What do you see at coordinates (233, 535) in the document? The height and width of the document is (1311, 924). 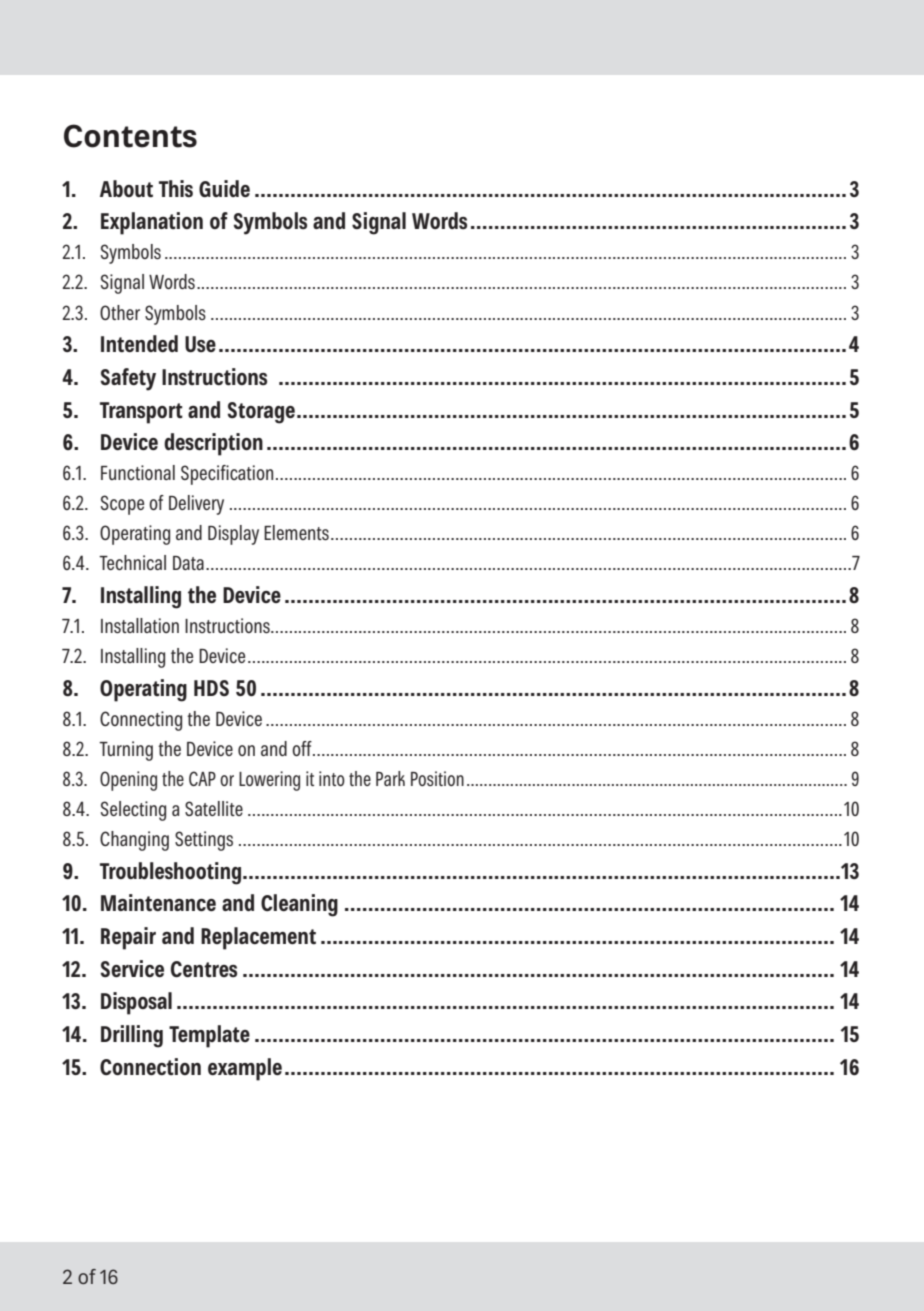 I see `Display` at bounding box center [233, 535].
